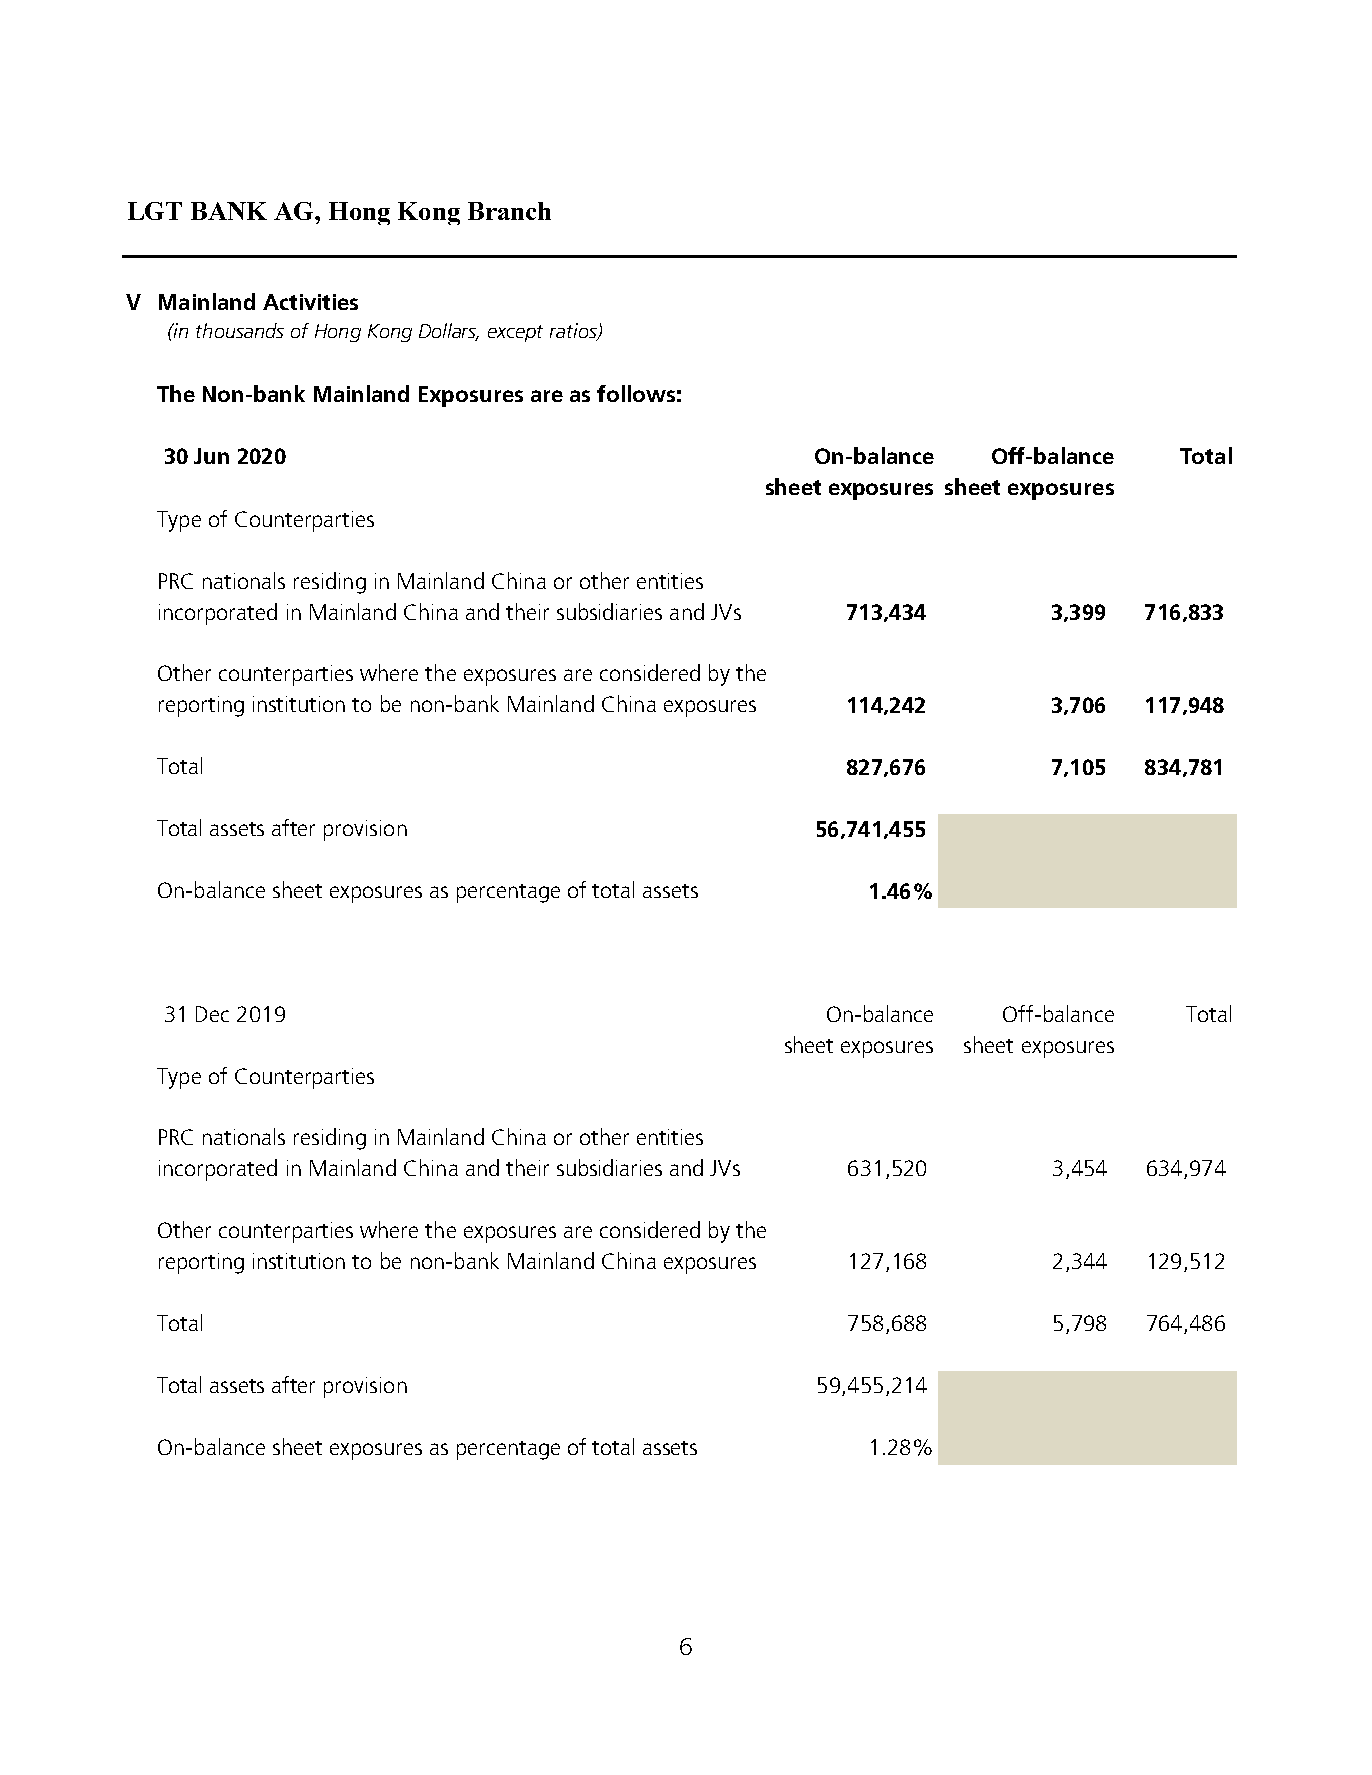  I want to click on ratios, so click(574, 332).
